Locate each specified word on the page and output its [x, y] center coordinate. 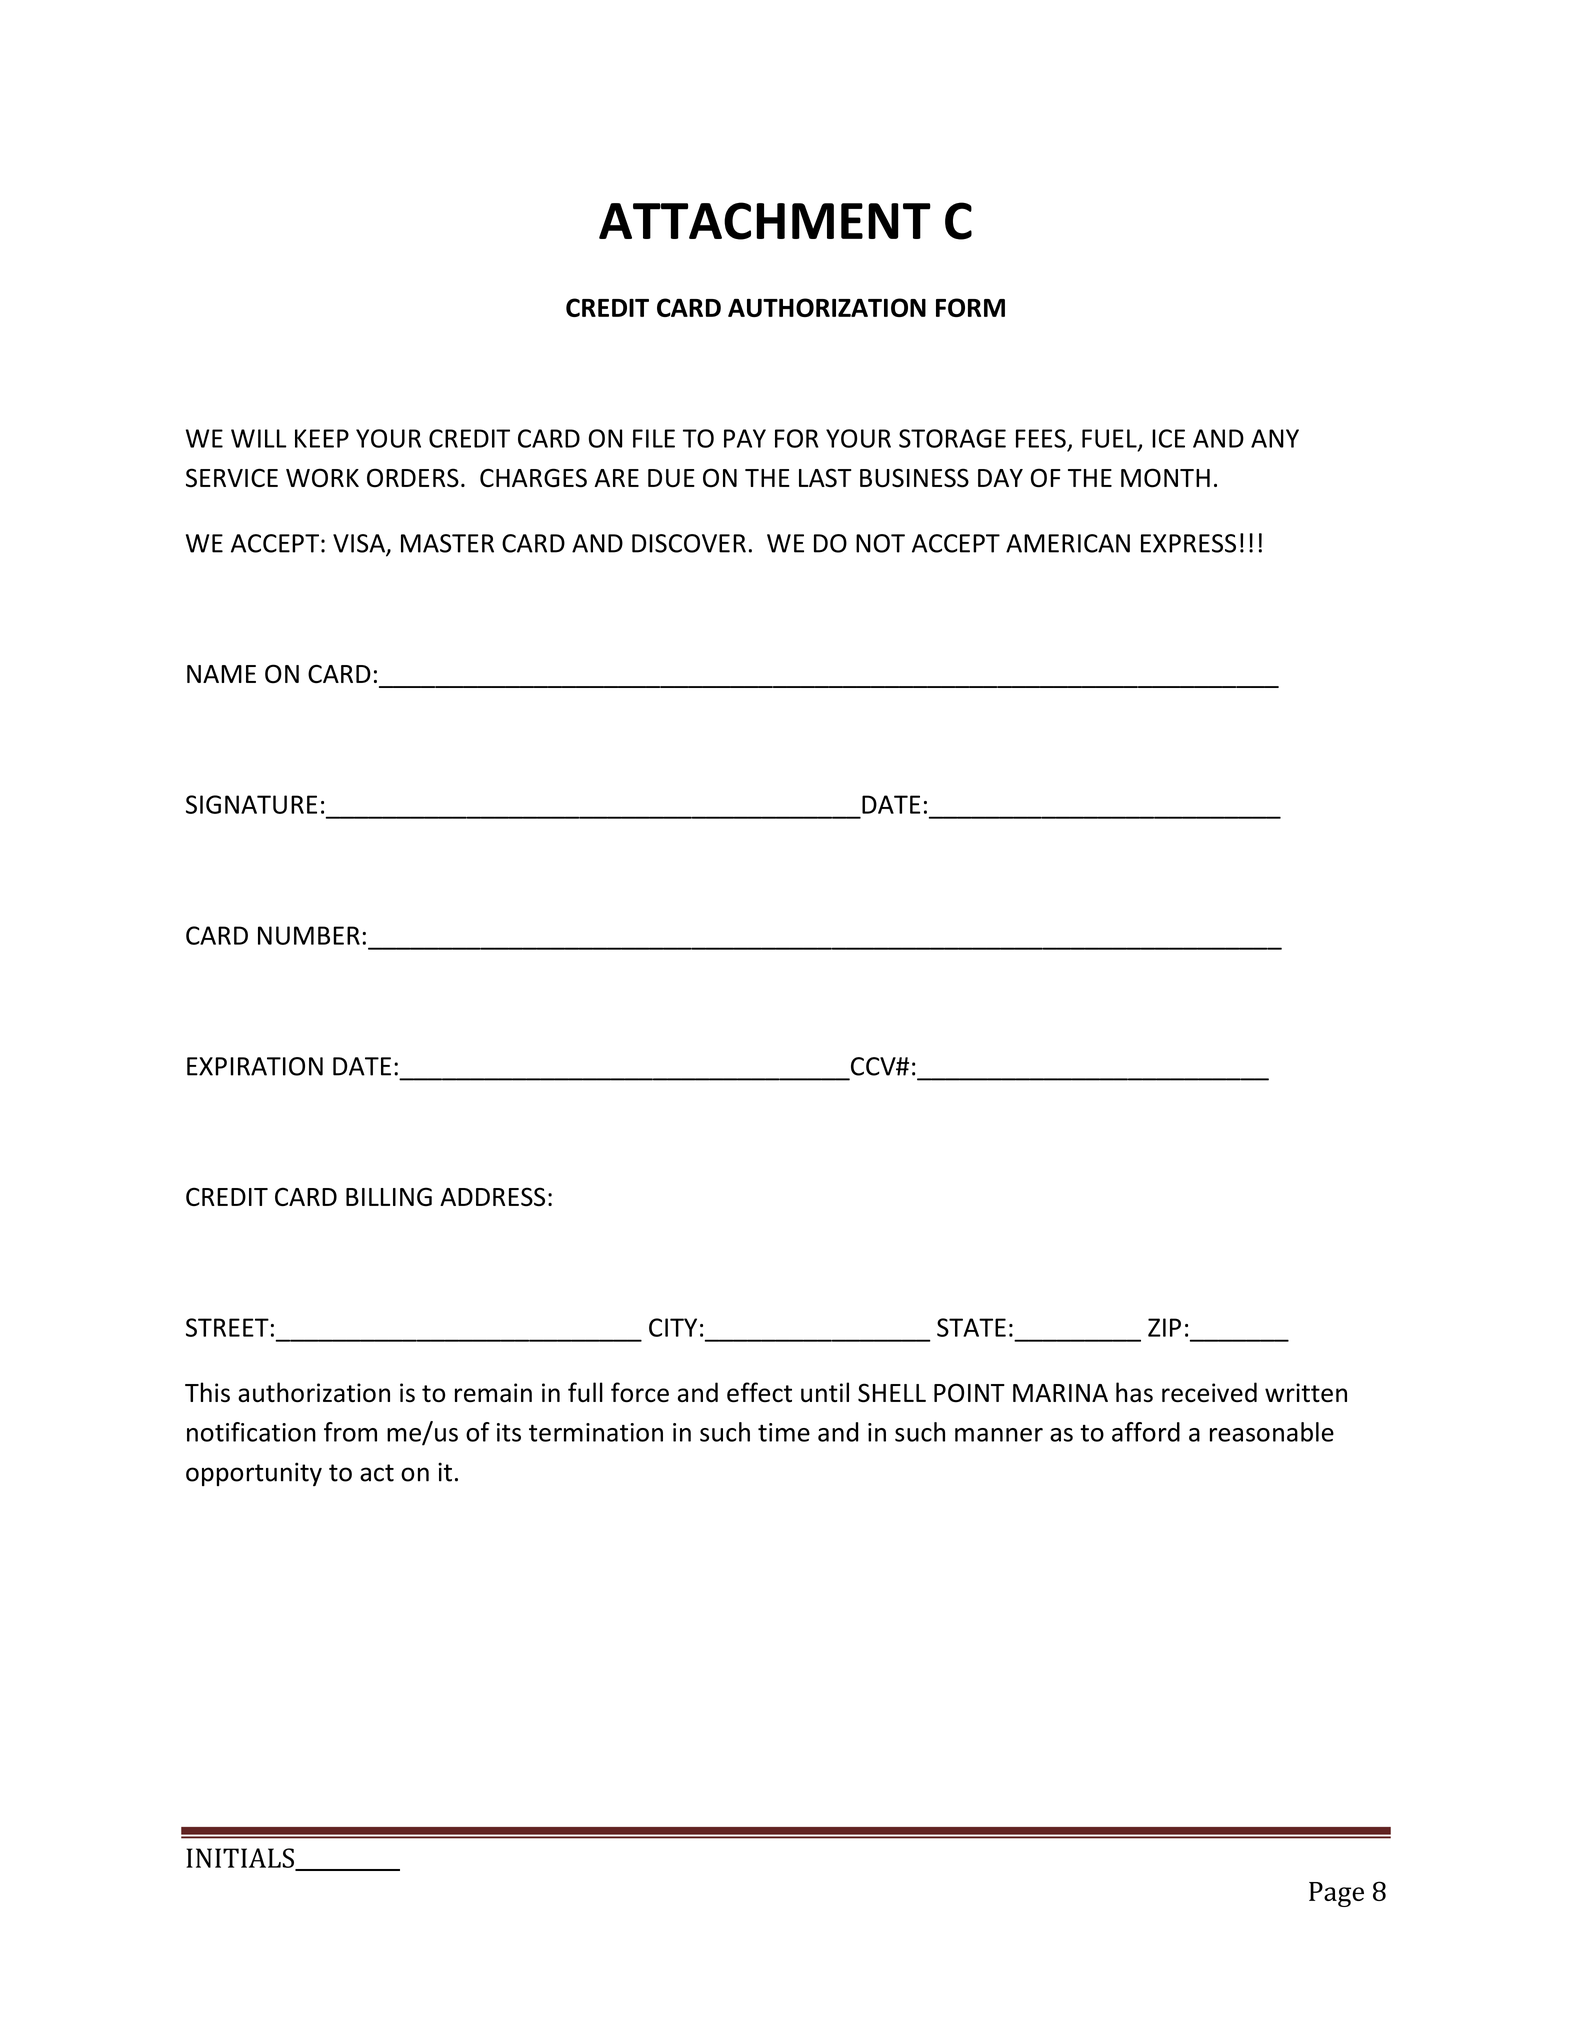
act [377, 1473]
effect [759, 1392]
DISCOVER [689, 543]
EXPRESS [1188, 543]
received [1209, 1392]
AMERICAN [1068, 543]
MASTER [447, 543]
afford [1146, 1432]
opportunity [254, 1474]
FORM [970, 307]
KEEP [322, 438]
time [784, 1432]
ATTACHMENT [765, 221]
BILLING [389, 1197]
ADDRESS [492, 1197]
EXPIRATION [255, 1066]
